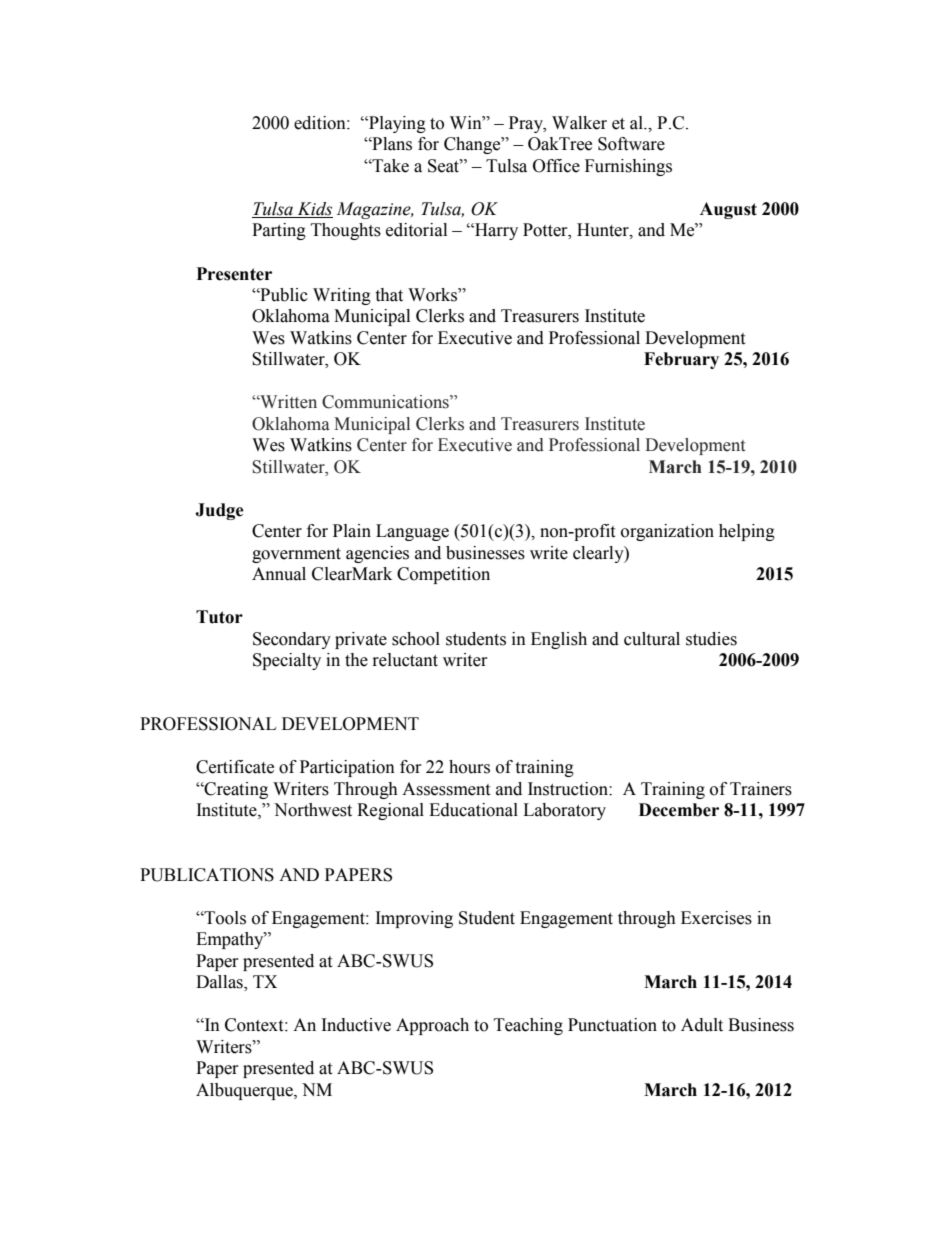 This page has height=1233, width=952. Describe the element at coordinates (279, 574) in the page. I see `Annual` at that location.
